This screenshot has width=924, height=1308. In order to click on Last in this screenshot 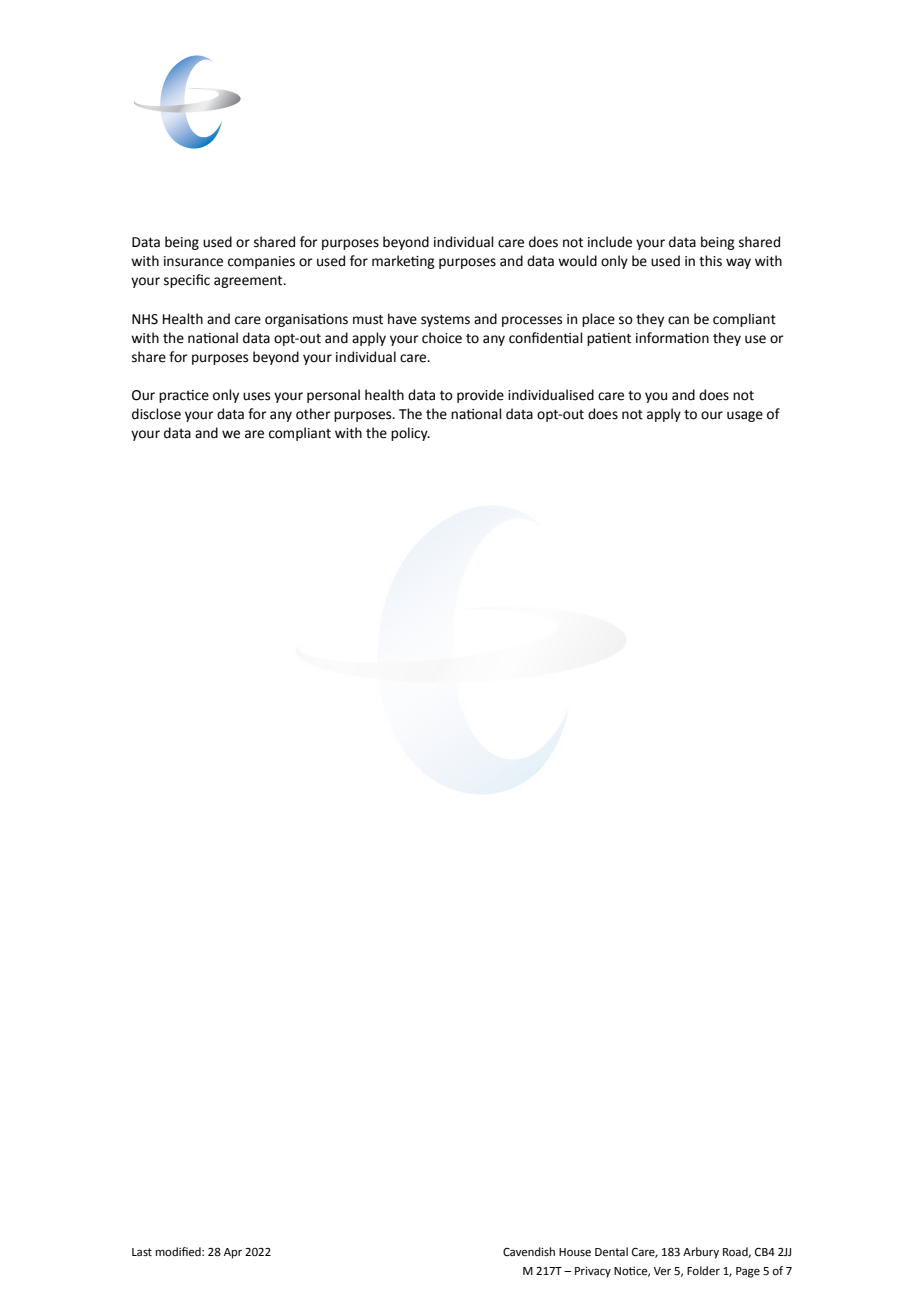, I will do `click(142, 1252)`.
